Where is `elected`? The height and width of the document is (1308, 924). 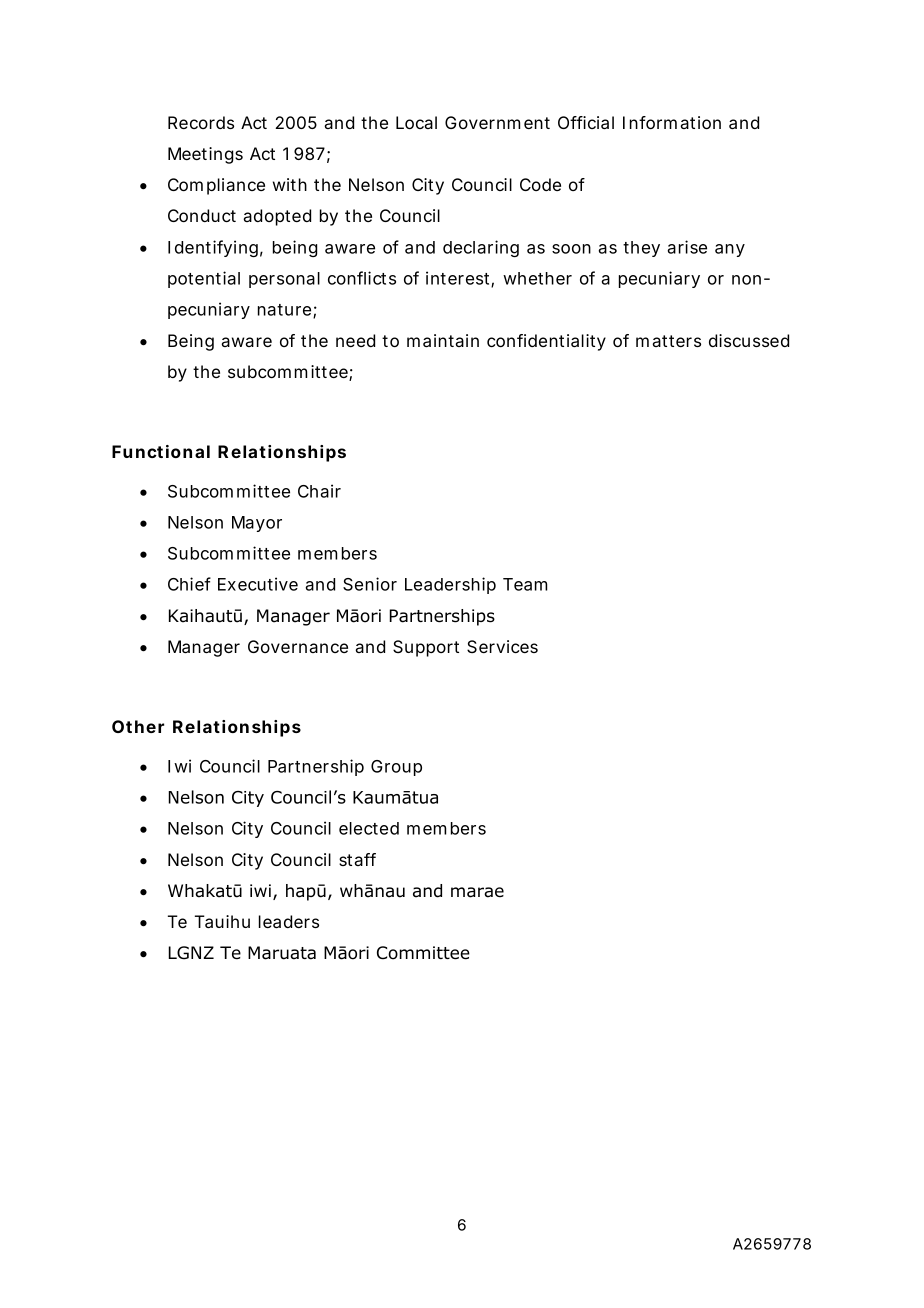
elected is located at coordinates (369, 828).
